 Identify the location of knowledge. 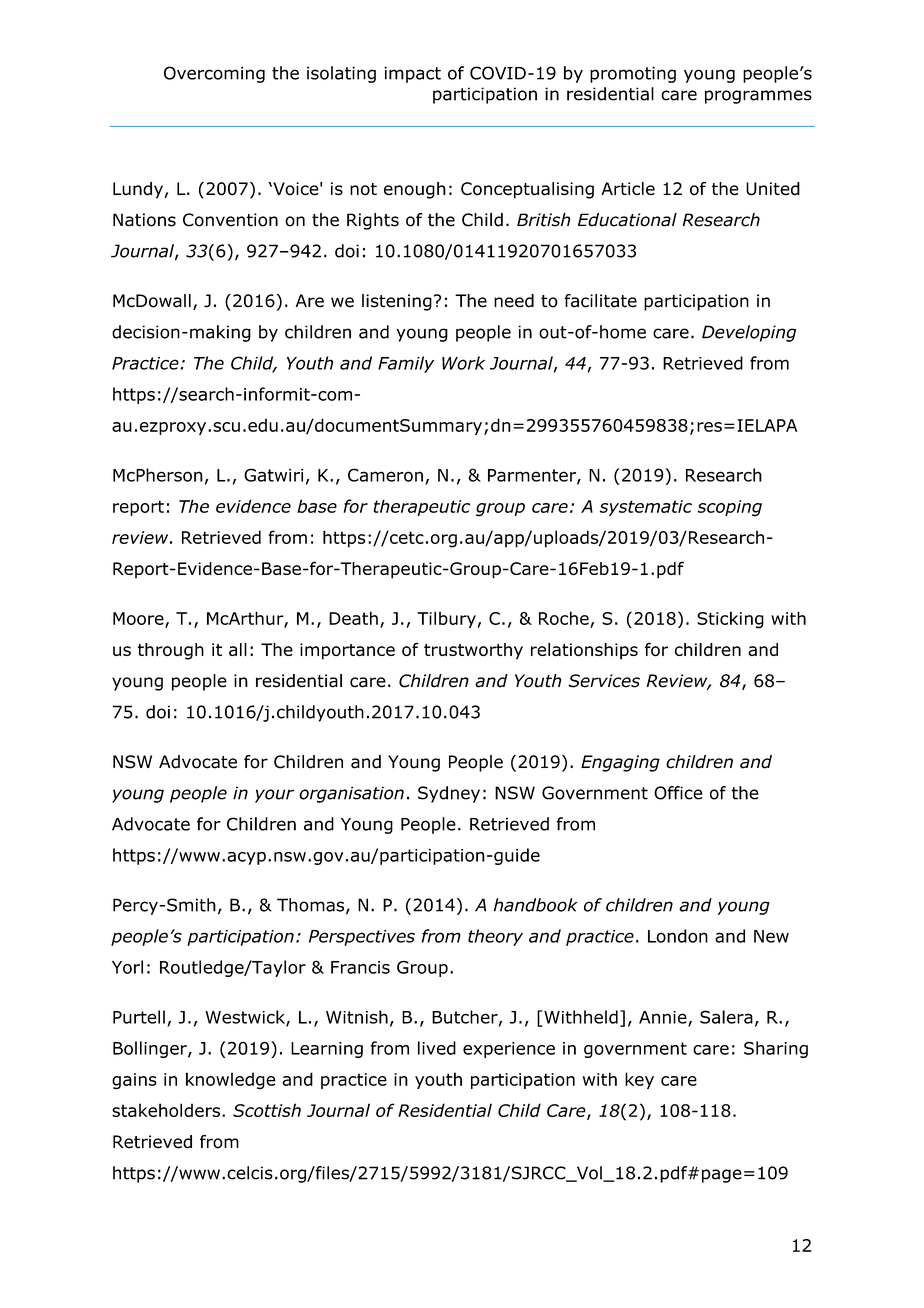
(231, 1081).
